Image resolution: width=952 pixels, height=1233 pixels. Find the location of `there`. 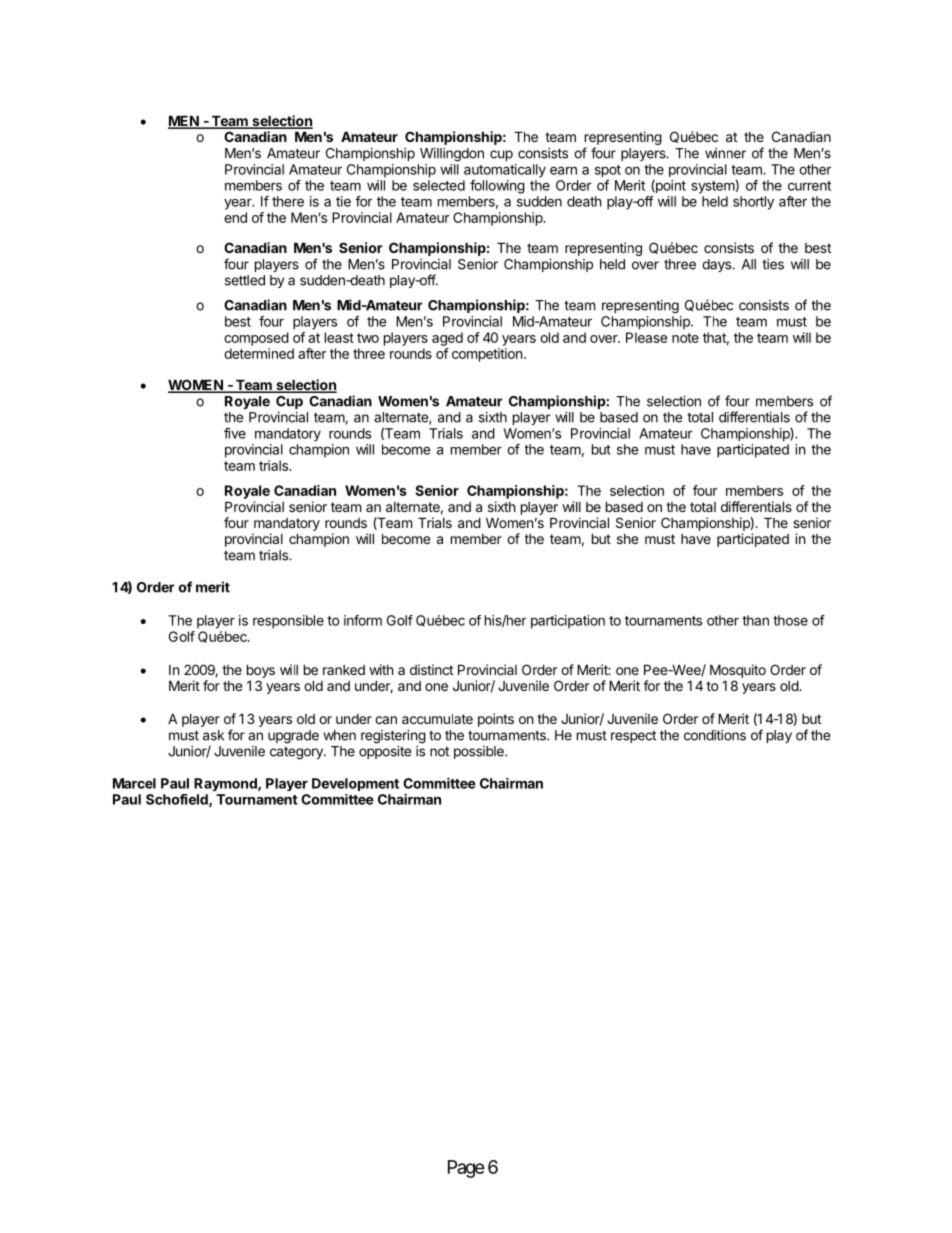

there is located at coordinates (288, 201).
